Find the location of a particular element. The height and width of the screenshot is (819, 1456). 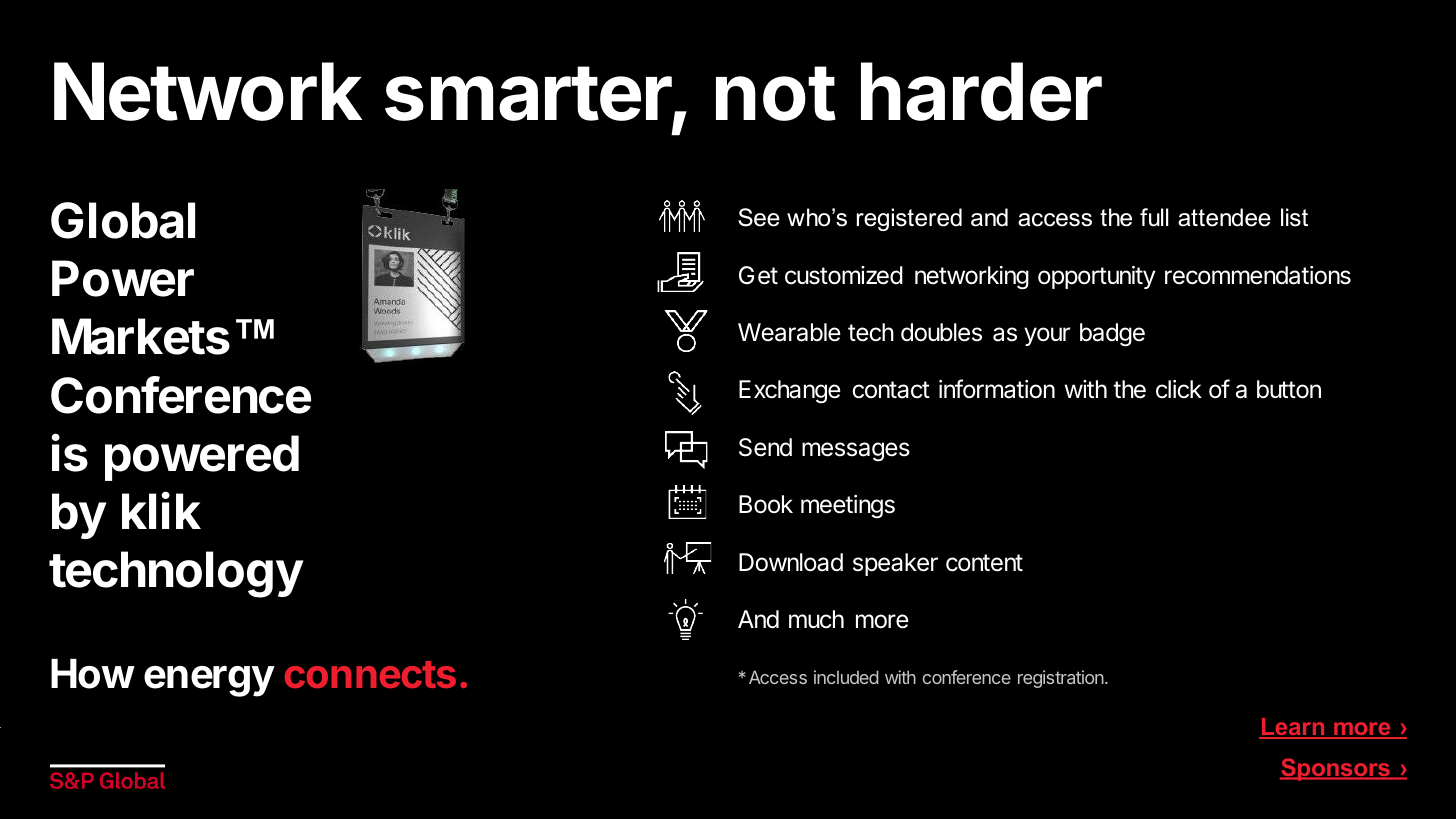

harder is located at coordinates (981, 91).
